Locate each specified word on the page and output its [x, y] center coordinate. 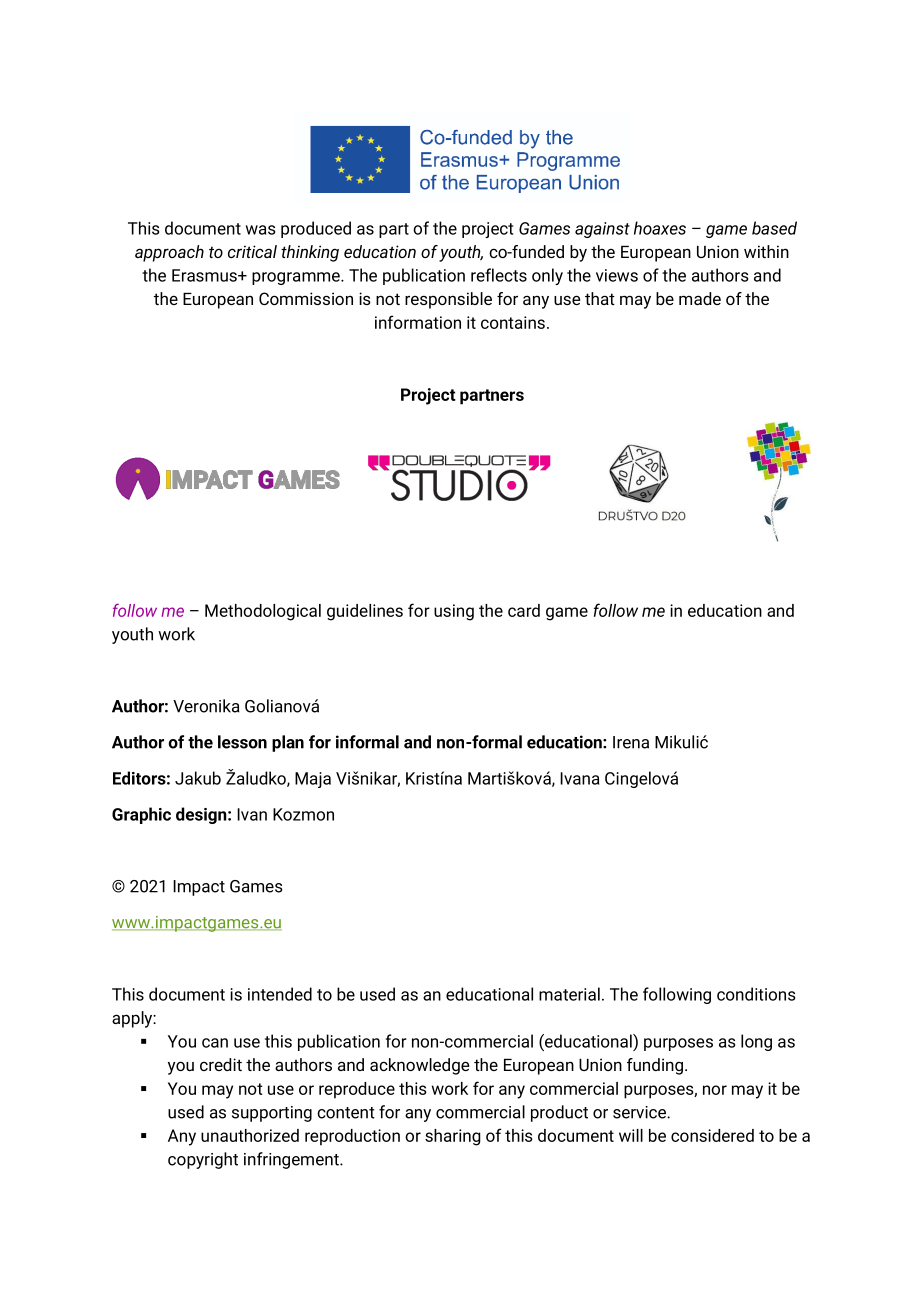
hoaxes [660, 228]
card [524, 610]
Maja [313, 780]
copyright [203, 1160]
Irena [631, 742]
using [454, 612]
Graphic [141, 815]
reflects [499, 275]
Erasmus [205, 275]
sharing [453, 1137]
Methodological [263, 612]
